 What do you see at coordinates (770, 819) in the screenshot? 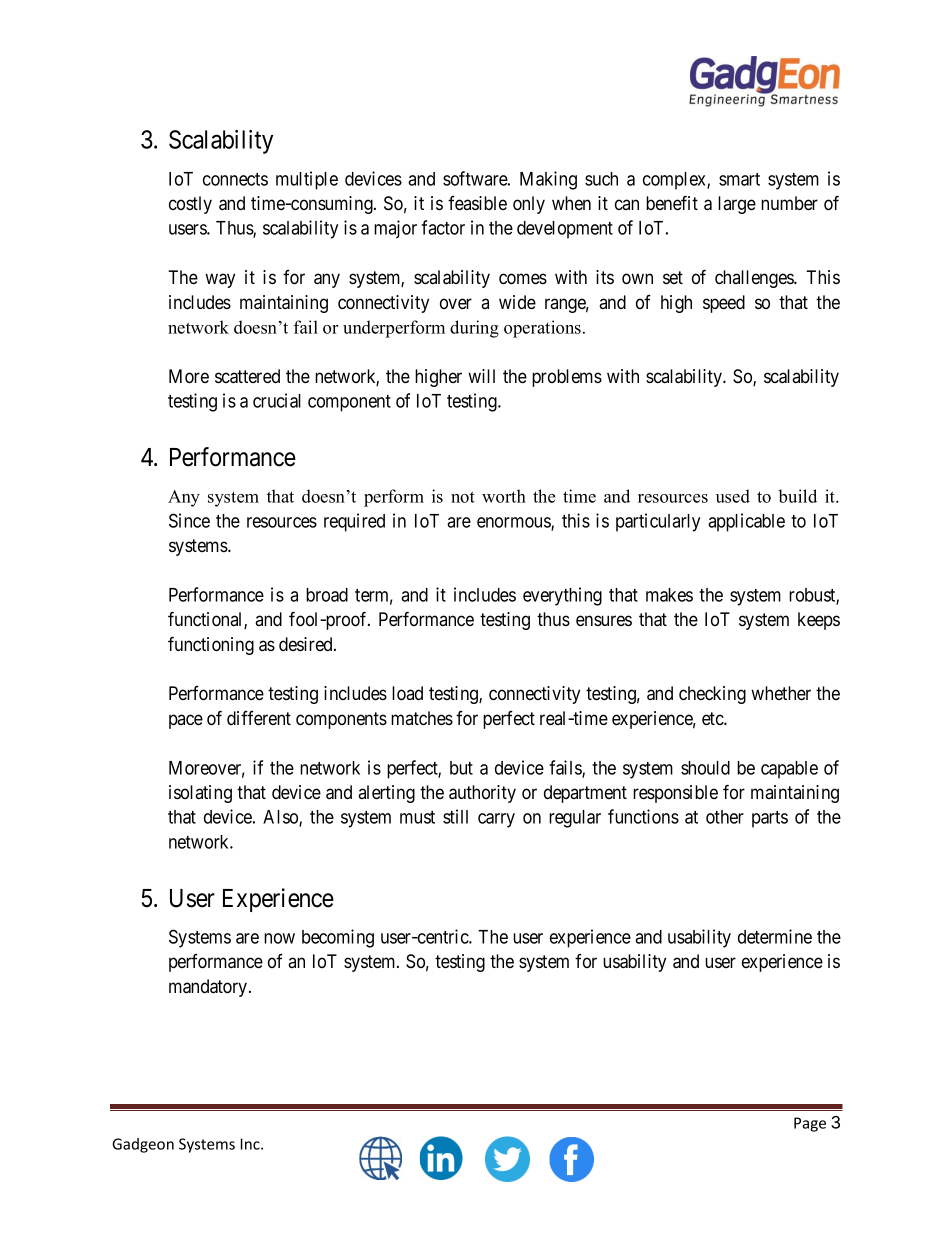
I see `parts` at bounding box center [770, 819].
